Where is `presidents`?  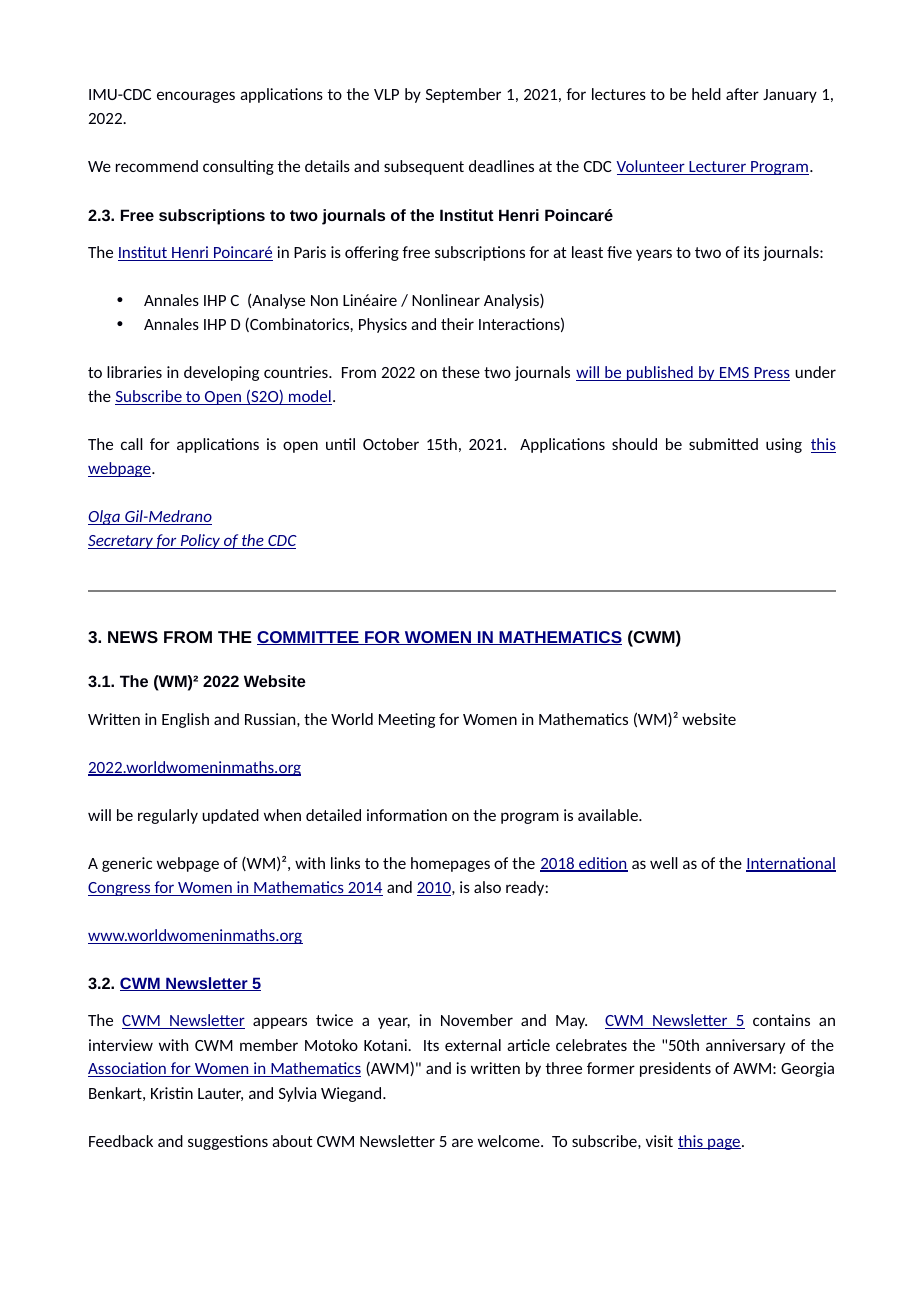 presidents is located at coordinates (675, 1069).
